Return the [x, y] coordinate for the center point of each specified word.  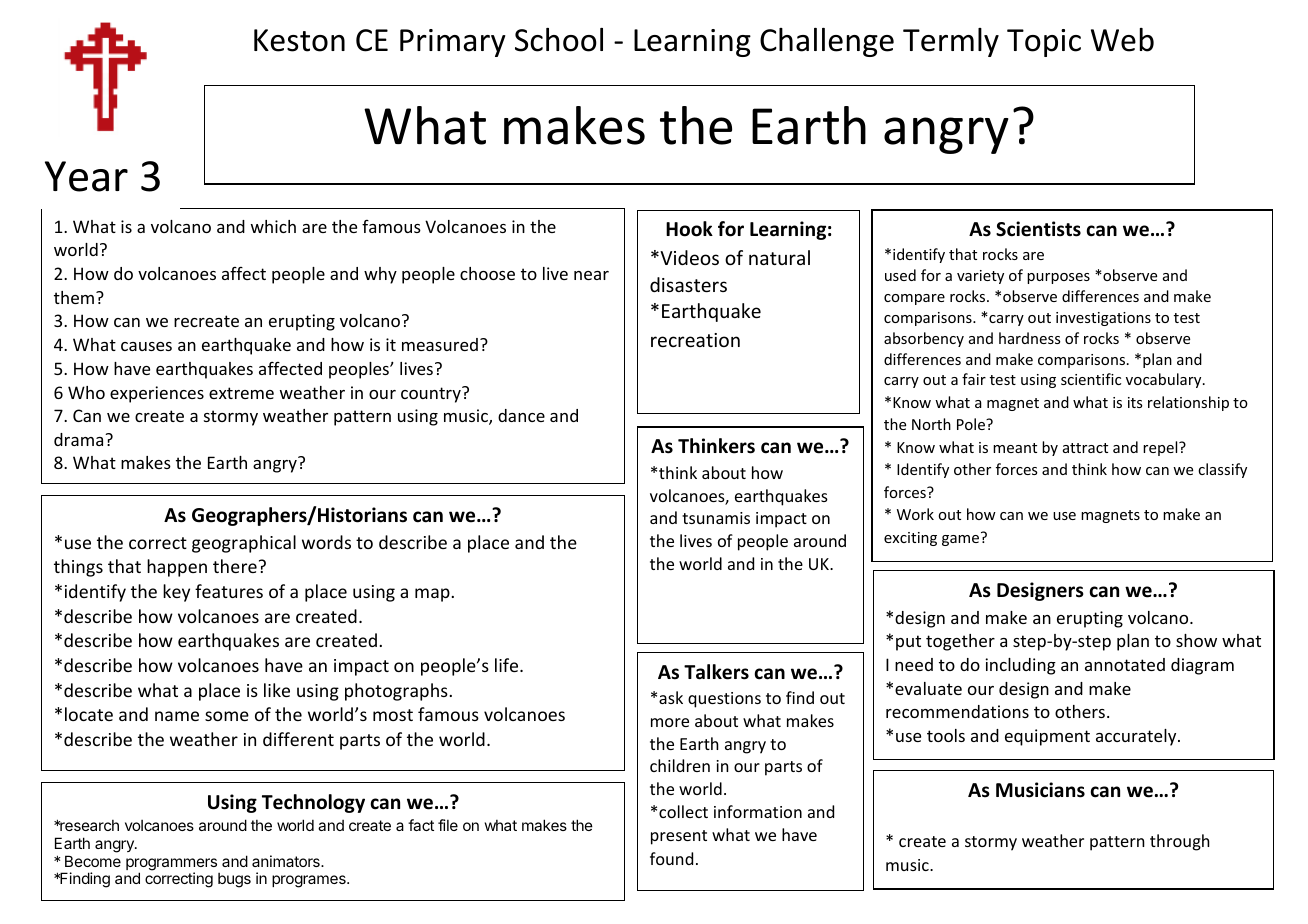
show [1196, 640]
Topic [1044, 43]
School [559, 40]
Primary [453, 43]
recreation [695, 340]
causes [146, 346]
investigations [1103, 319]
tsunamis [716, 518]
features [229, 591]
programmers [171, 865]
